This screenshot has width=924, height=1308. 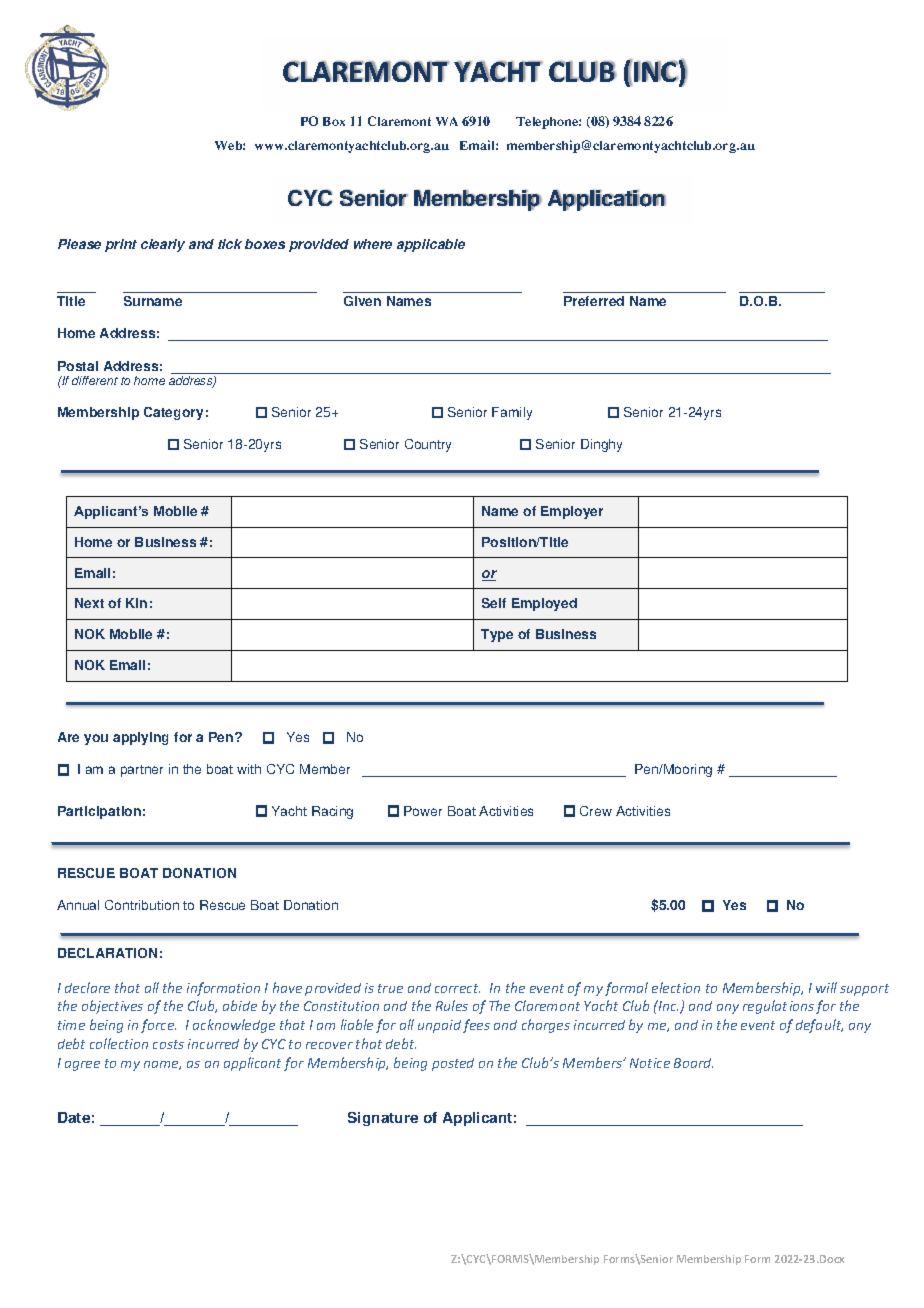 What do you see at coordinates (607, 200) in the screenshot?
I see `Application` at bounding box center [607, 200].
